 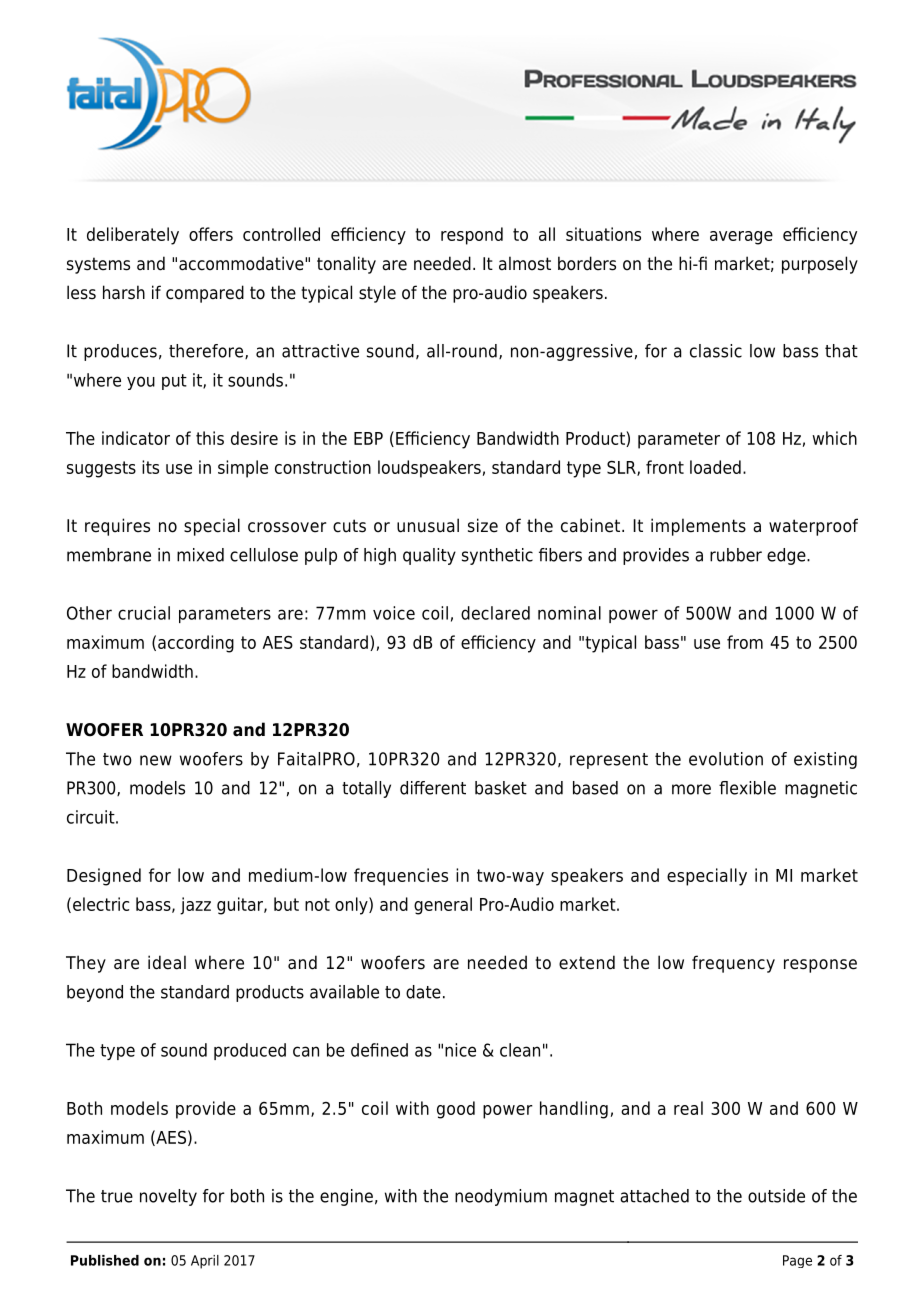 What do you see at coordinates (741, 238) in the screenshot?
I see `average` at bounding box center [741, 238].
